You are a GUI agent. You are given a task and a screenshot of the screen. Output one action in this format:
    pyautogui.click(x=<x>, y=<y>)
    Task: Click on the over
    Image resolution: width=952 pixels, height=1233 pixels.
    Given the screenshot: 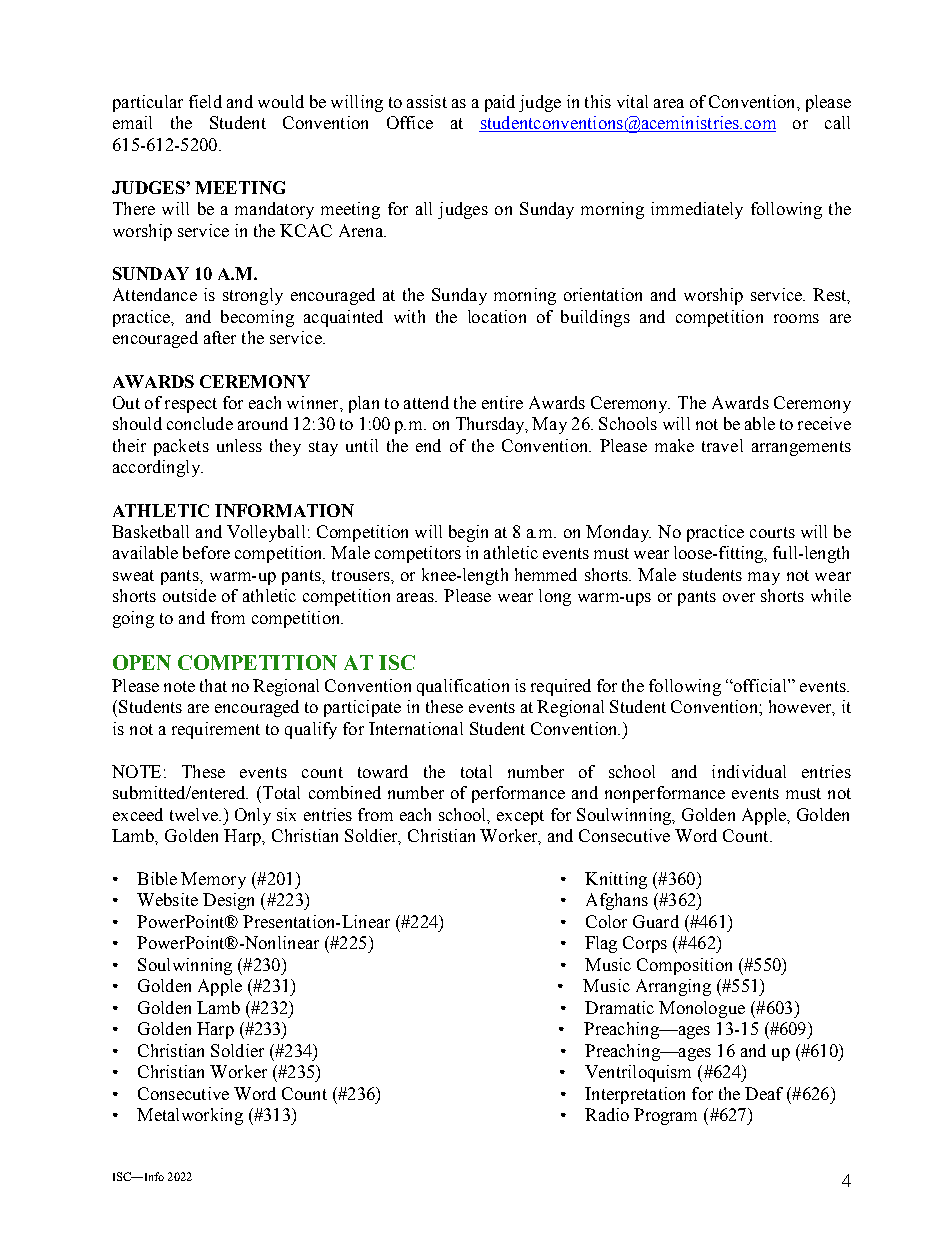 What is the action you would take?
    pyautogui.click(x=739, y=597)
